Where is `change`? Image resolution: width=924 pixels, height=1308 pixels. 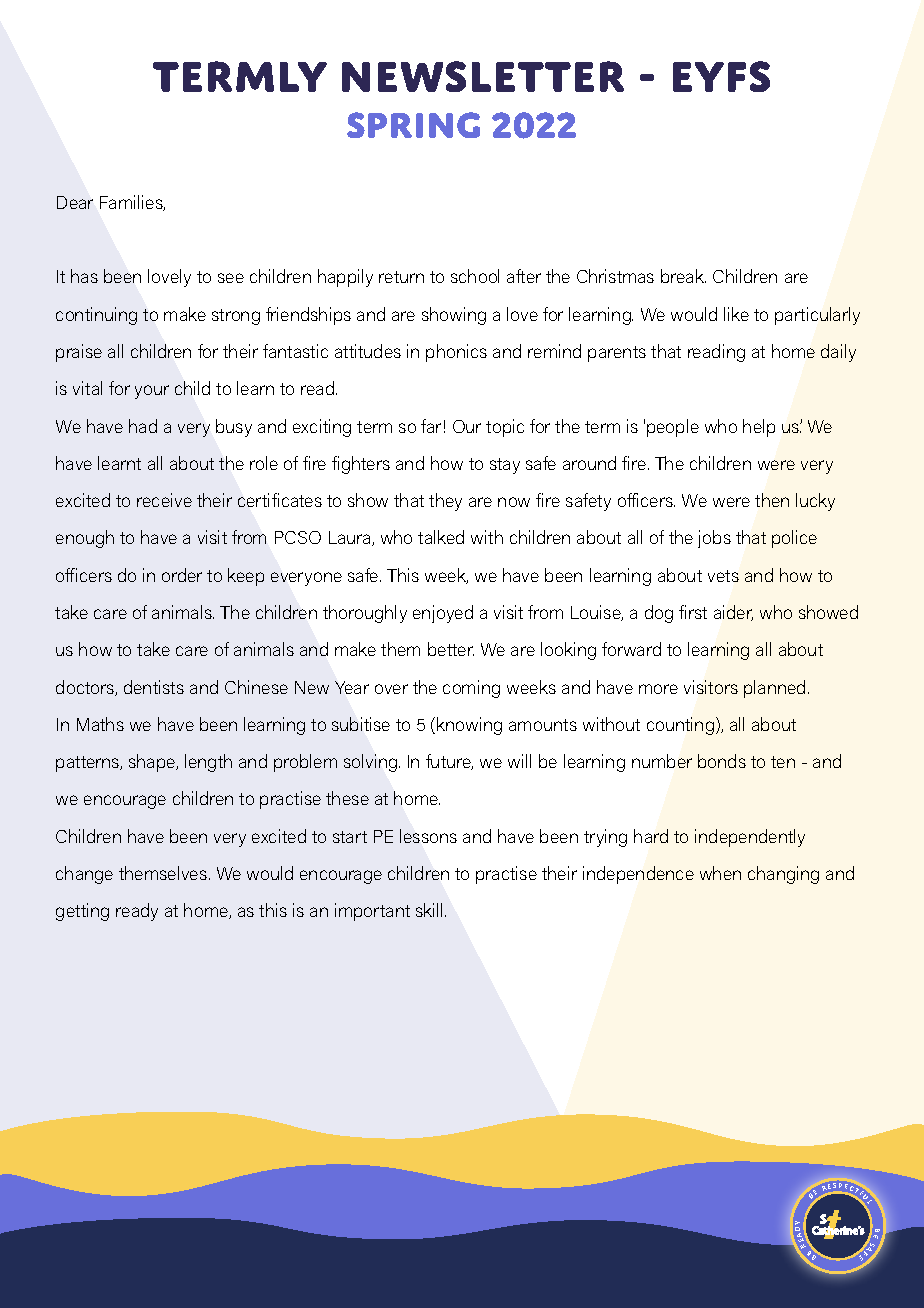 change is located at coordinates (84, 875).
